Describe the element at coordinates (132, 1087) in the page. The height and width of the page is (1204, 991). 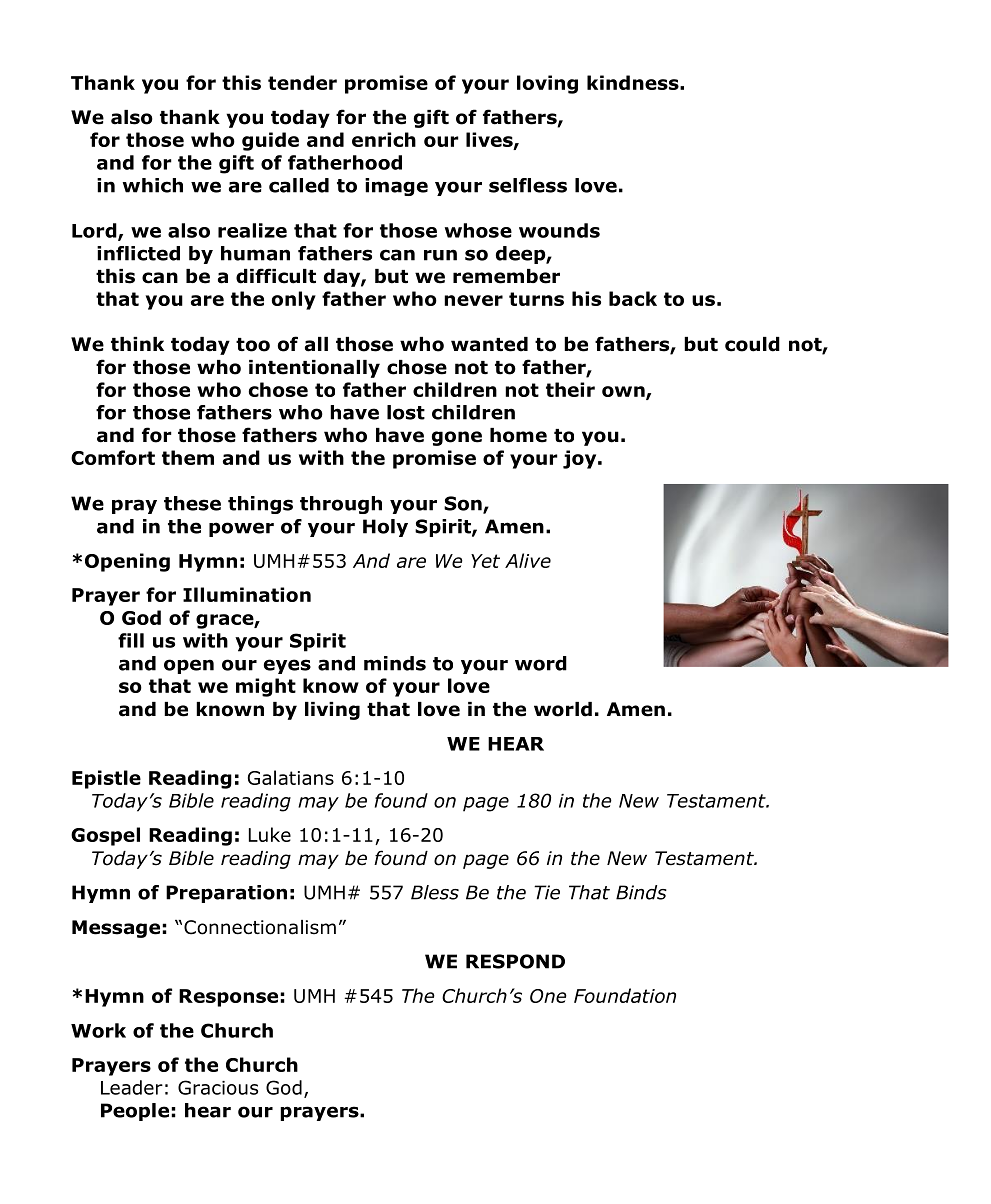
I see `Leader` at that location.
